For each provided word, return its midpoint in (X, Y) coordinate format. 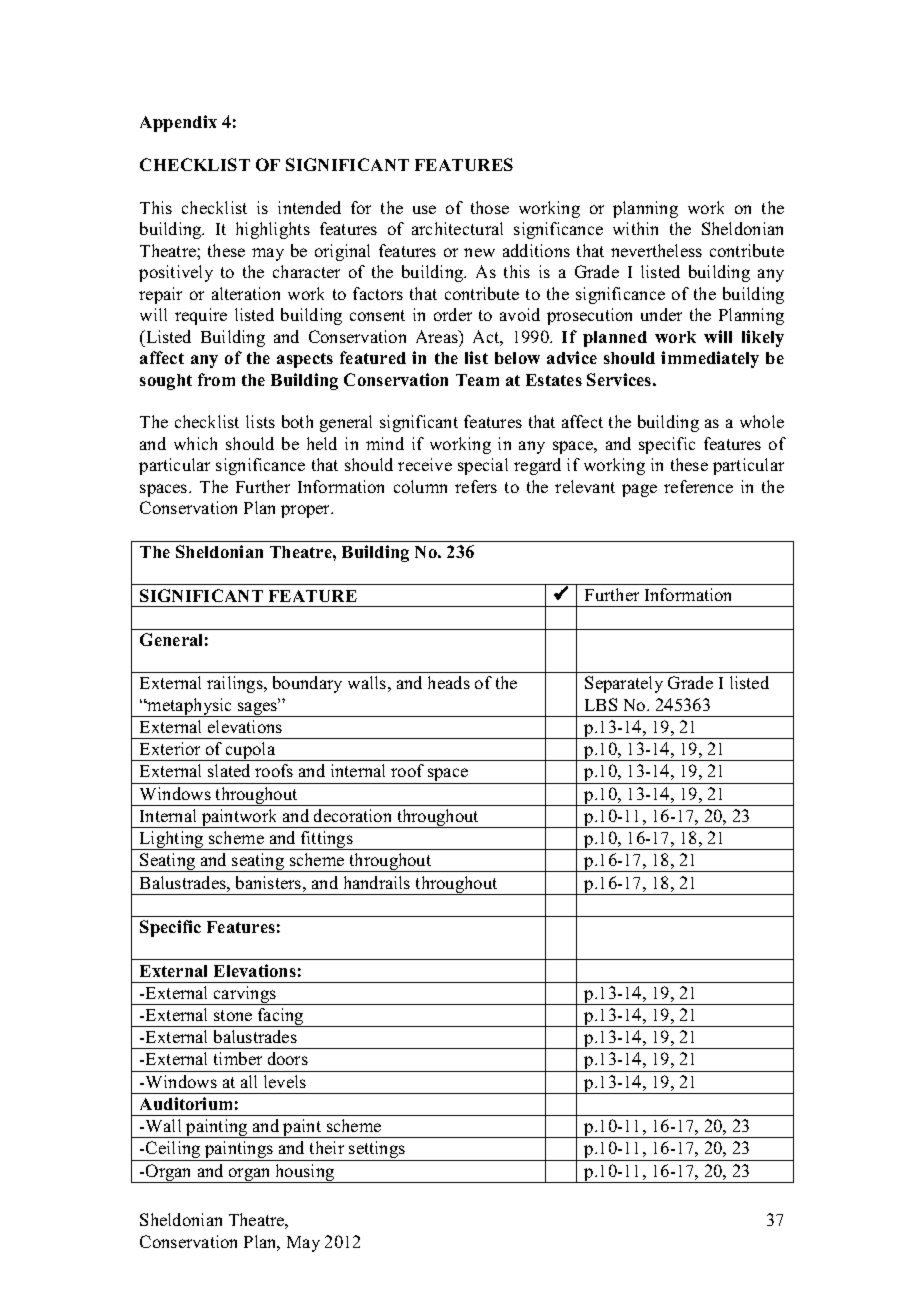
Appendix (178, 123)
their (327, 1147)
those (490, 207)
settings (377, 1151)
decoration (352, 815)
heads (449, 682)
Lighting (172, 840)
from (216, 379)
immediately (710, 359)
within (635, 228)
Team (477, 380)
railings (236, 684)
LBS (601, 704)
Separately (624, 684)
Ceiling (173, 1151)
